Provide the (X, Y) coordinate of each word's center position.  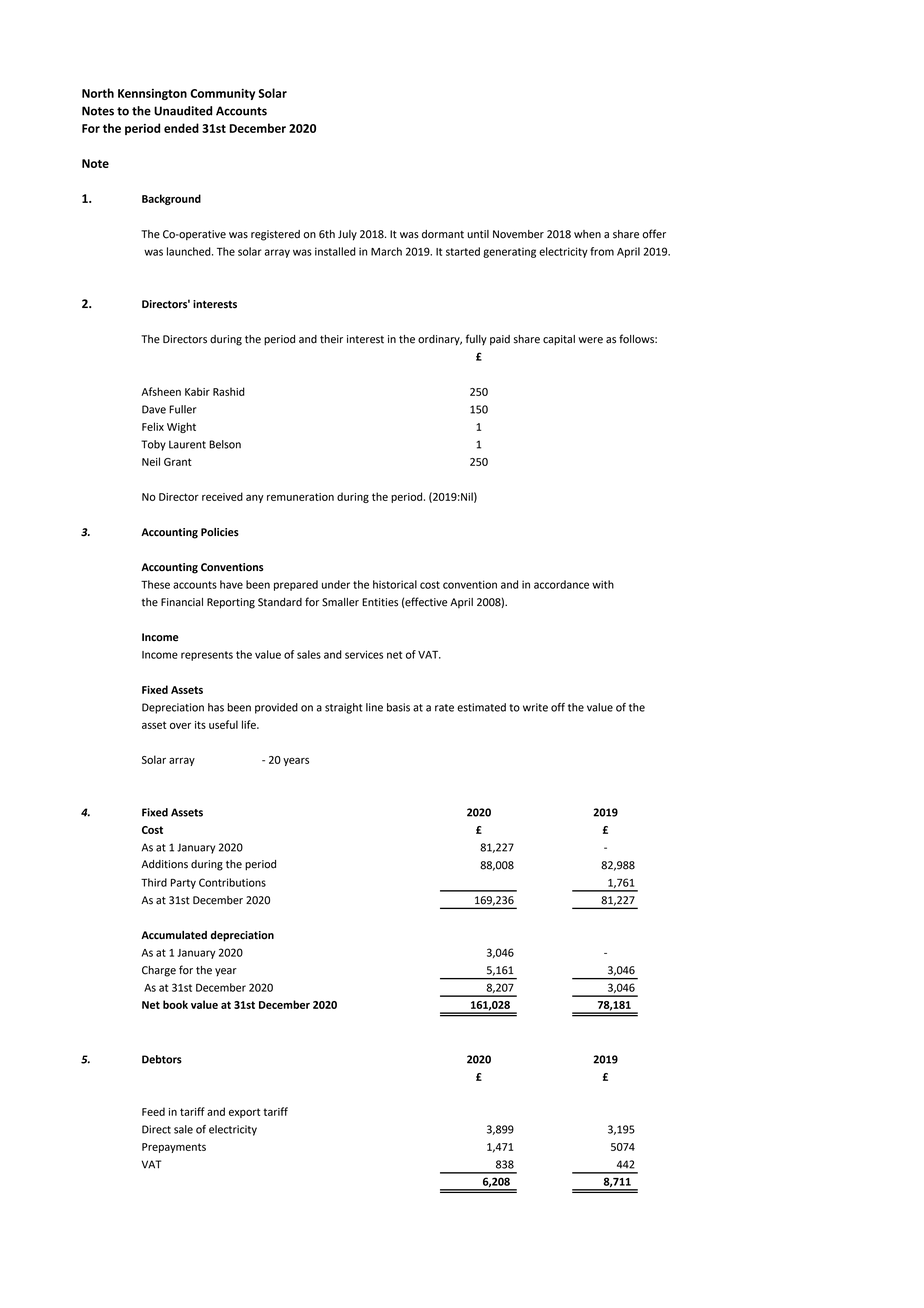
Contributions (232, 882)
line (374, 707)
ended (181, 128)
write (535, 707)
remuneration (300, 497)
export (244, 1113)
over (180, 725)
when (587, 234)
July (347, 235)
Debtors (162, 1059)
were (590, 340)
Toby (153, 445)
